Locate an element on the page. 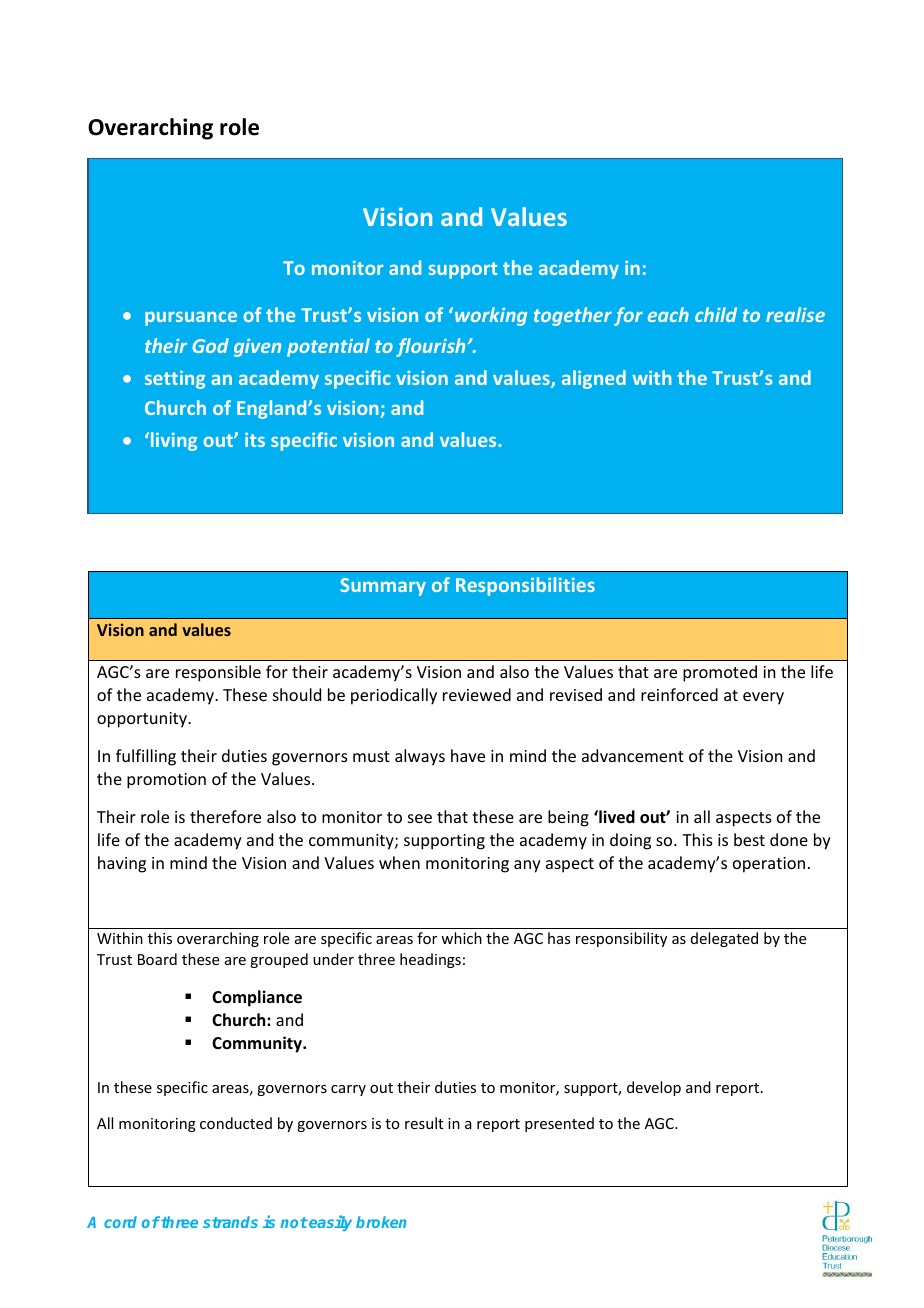 The width and height of the page is (924, 1308). promotion is located at coordinates (166, 781).
